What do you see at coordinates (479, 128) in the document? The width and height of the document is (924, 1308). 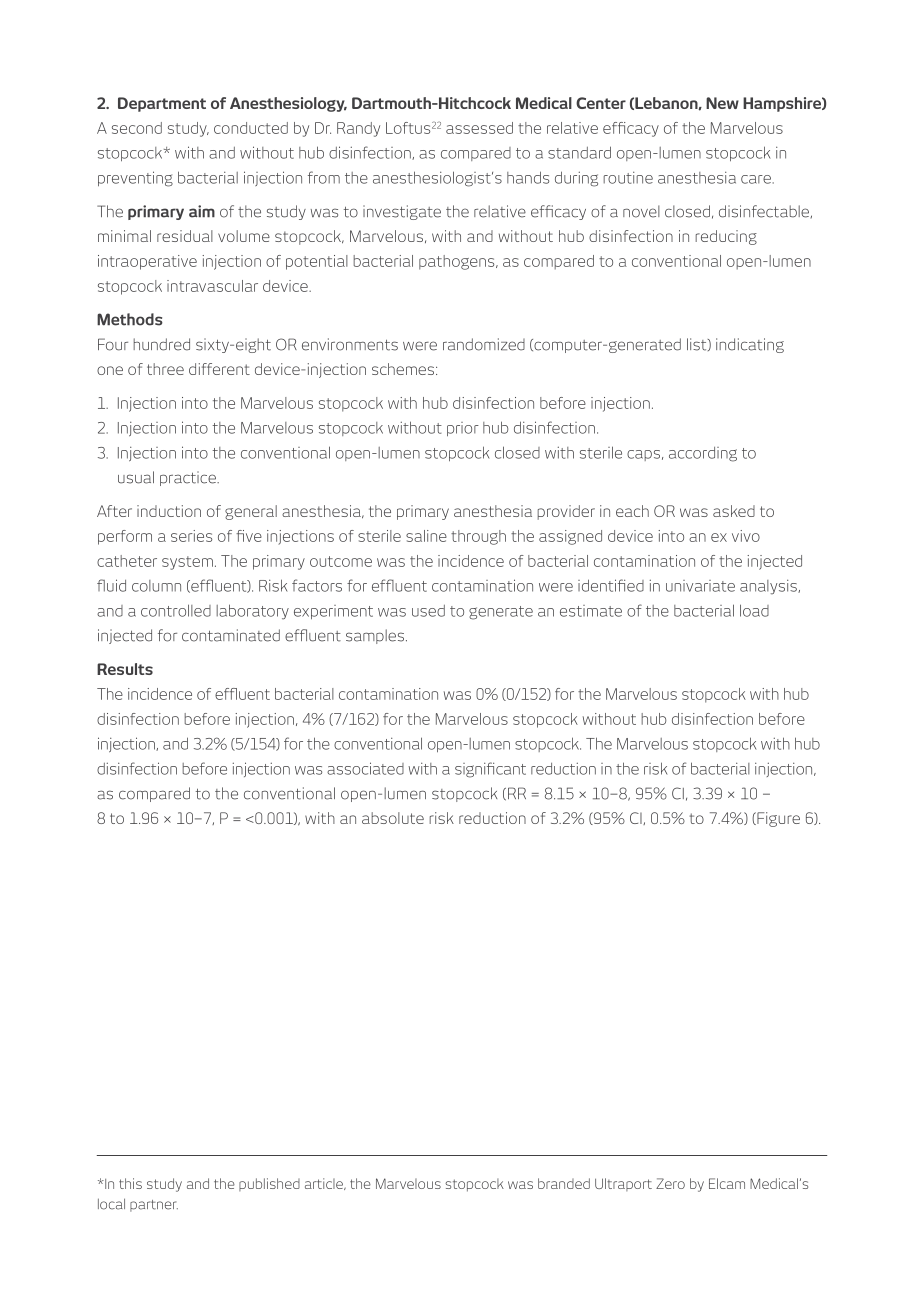 I see `assessed` at bounding box center [479, 128].
